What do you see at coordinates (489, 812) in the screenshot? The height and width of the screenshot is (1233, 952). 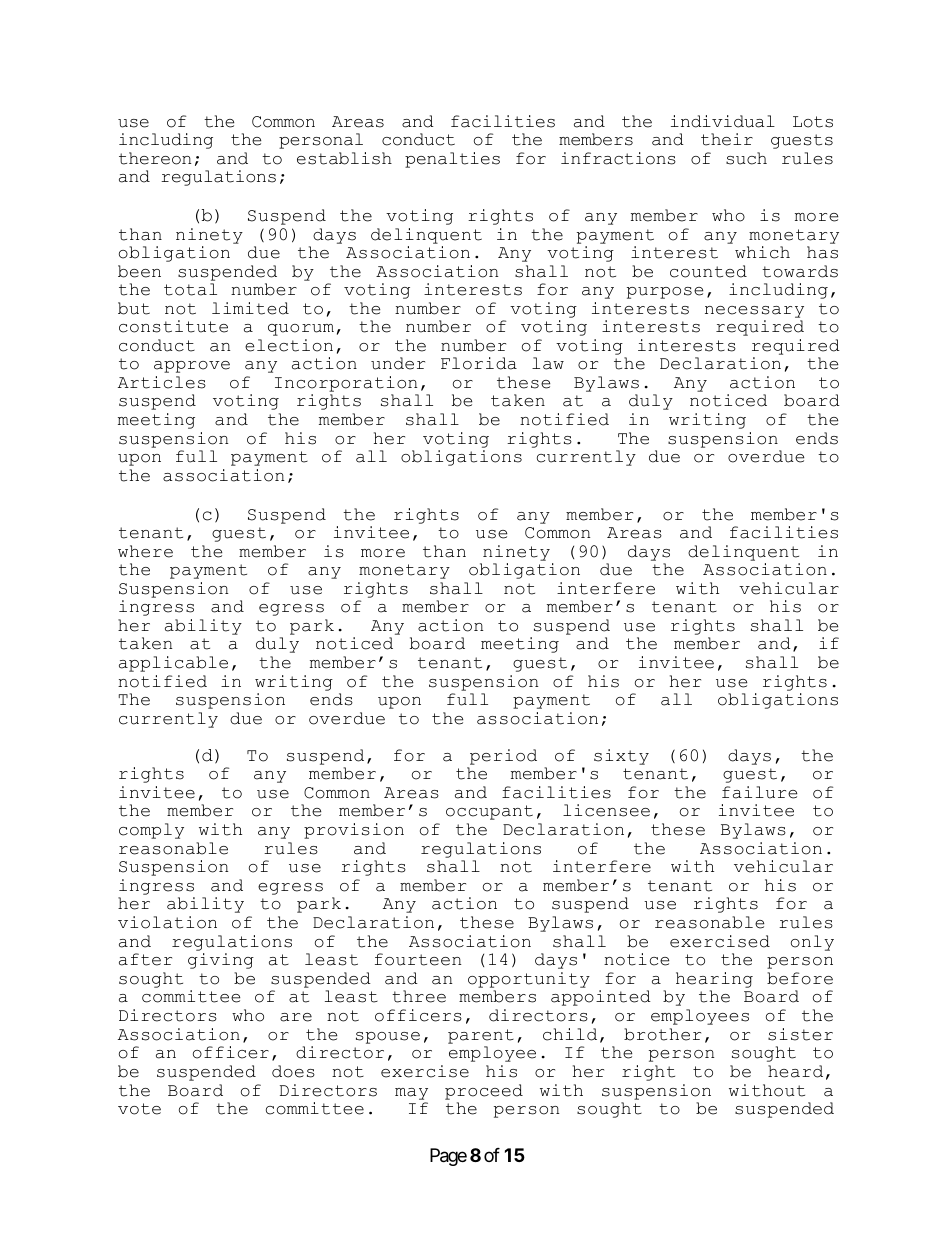 I see `occupant` at bounding box center [489, 812].
